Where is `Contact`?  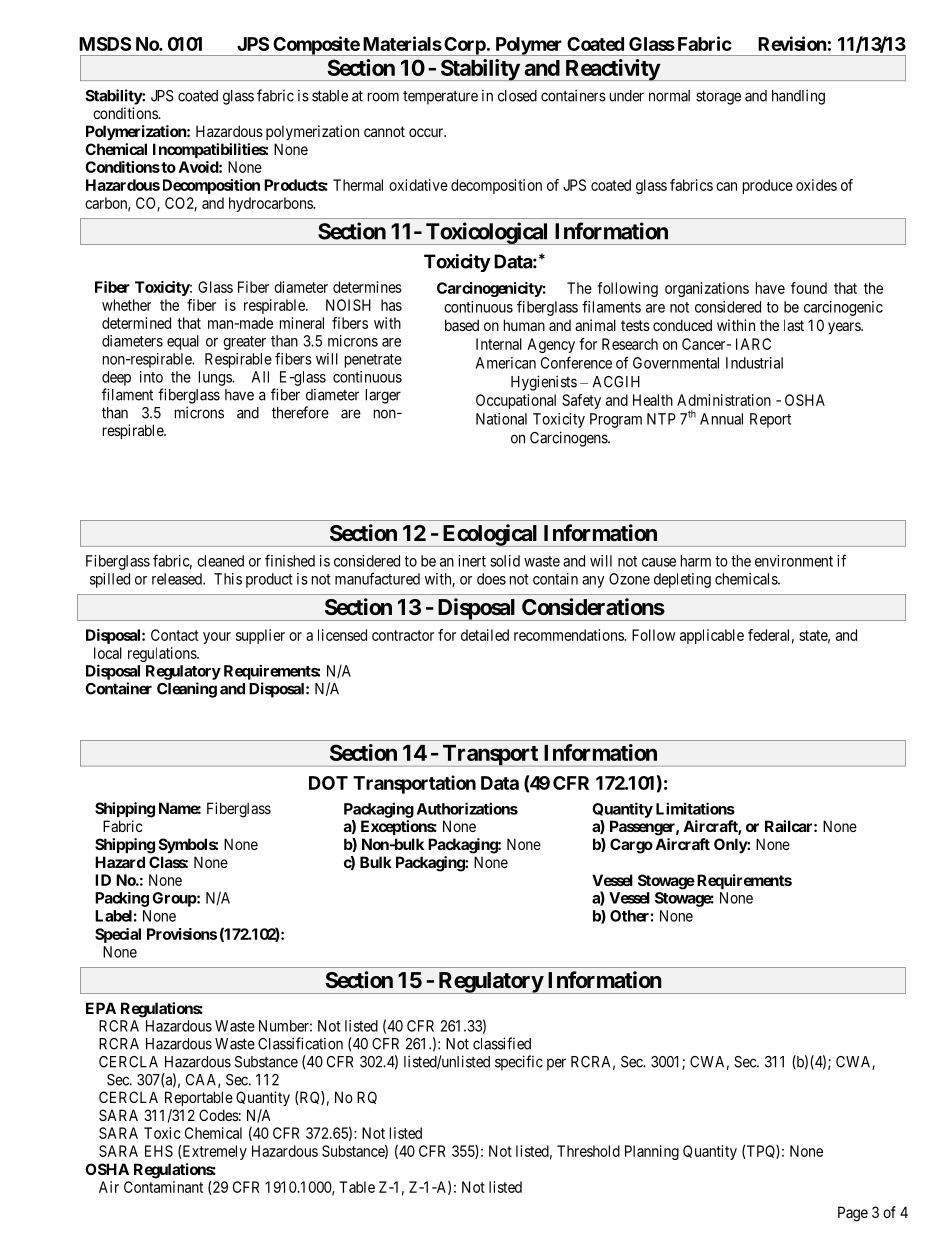
Contact is located at coordinates (175, 635).
